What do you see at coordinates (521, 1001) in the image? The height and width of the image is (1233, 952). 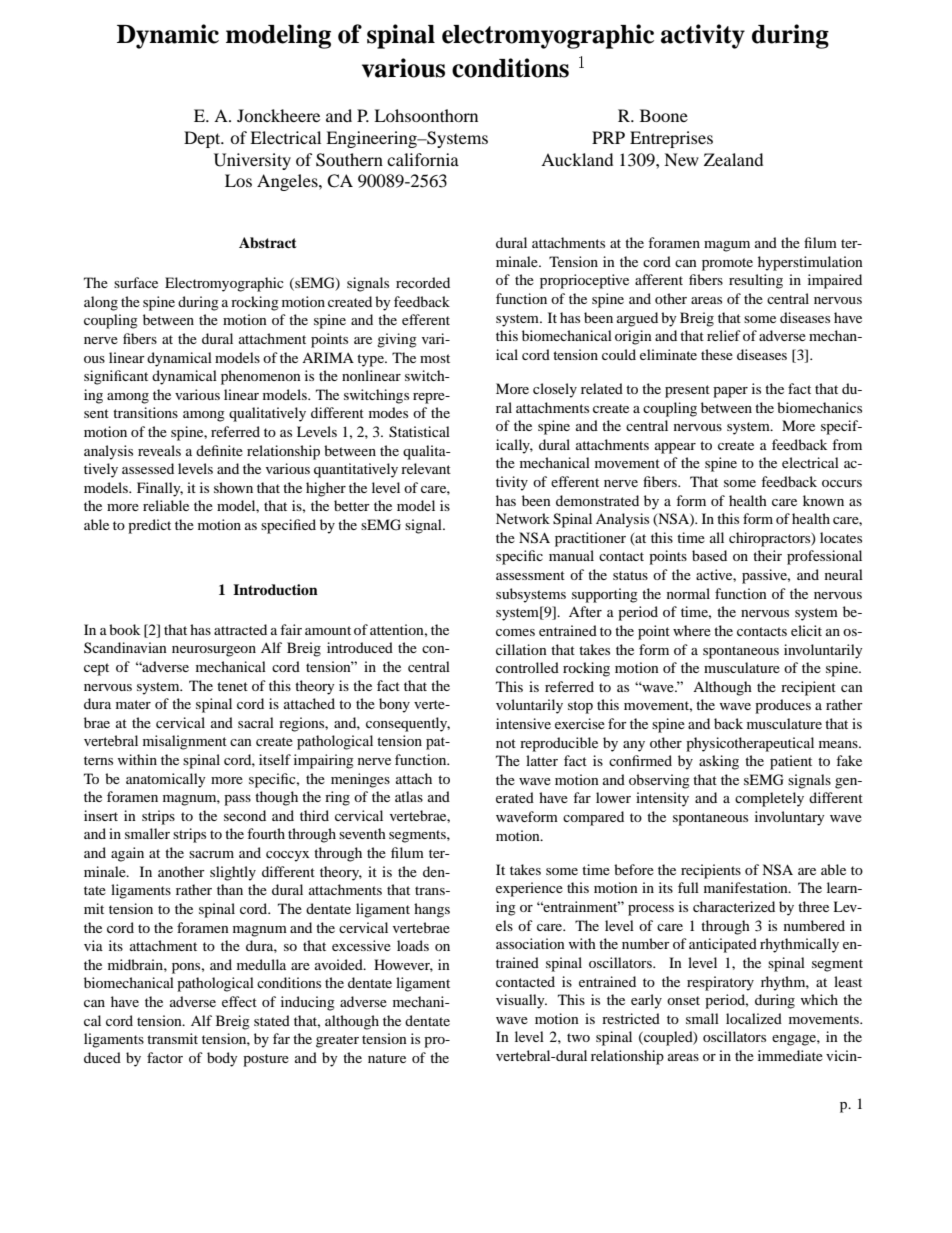 I see `visually` at bounding box center [521, 1001].
